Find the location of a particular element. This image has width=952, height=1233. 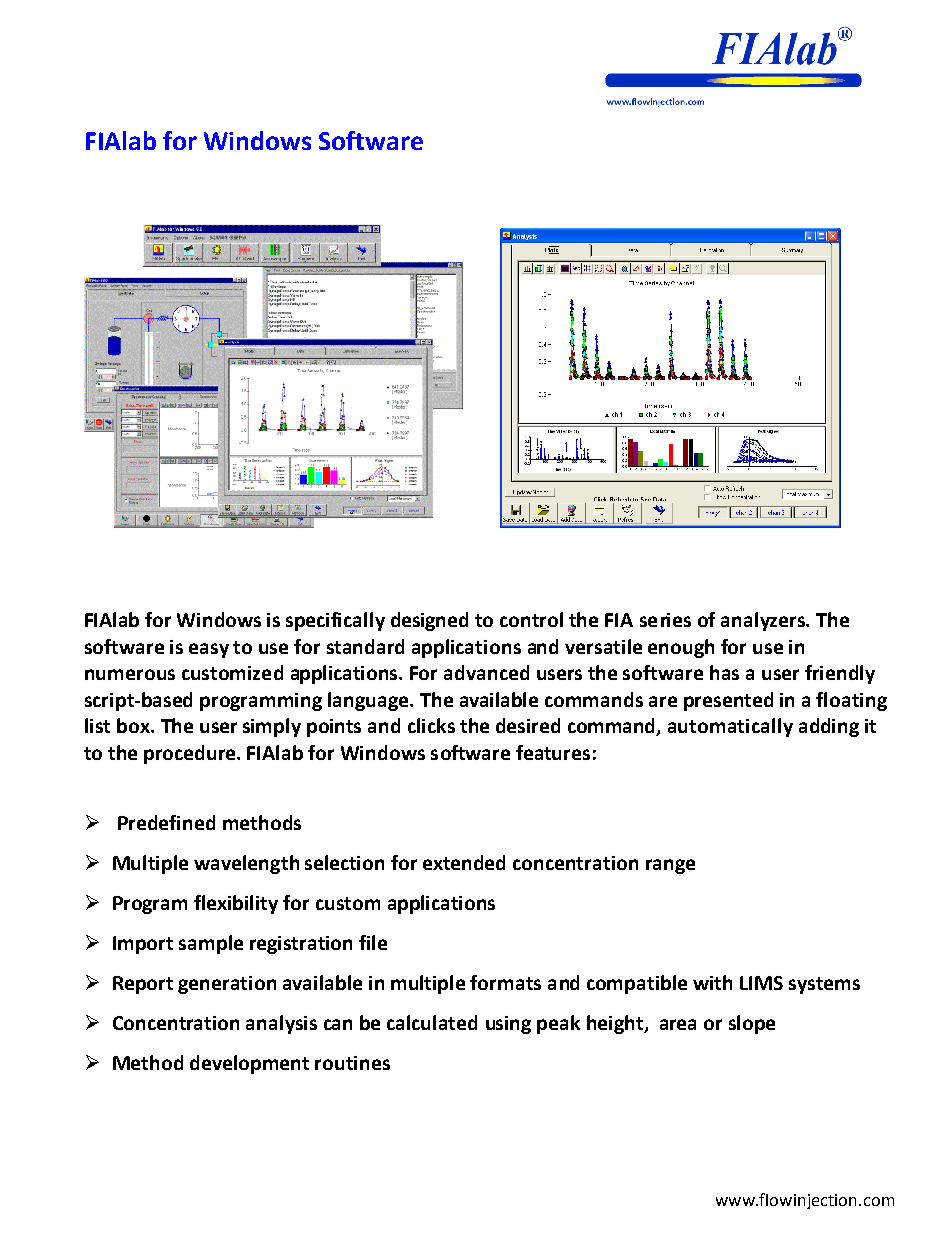

clicks is located at coordinates (431, 725).
